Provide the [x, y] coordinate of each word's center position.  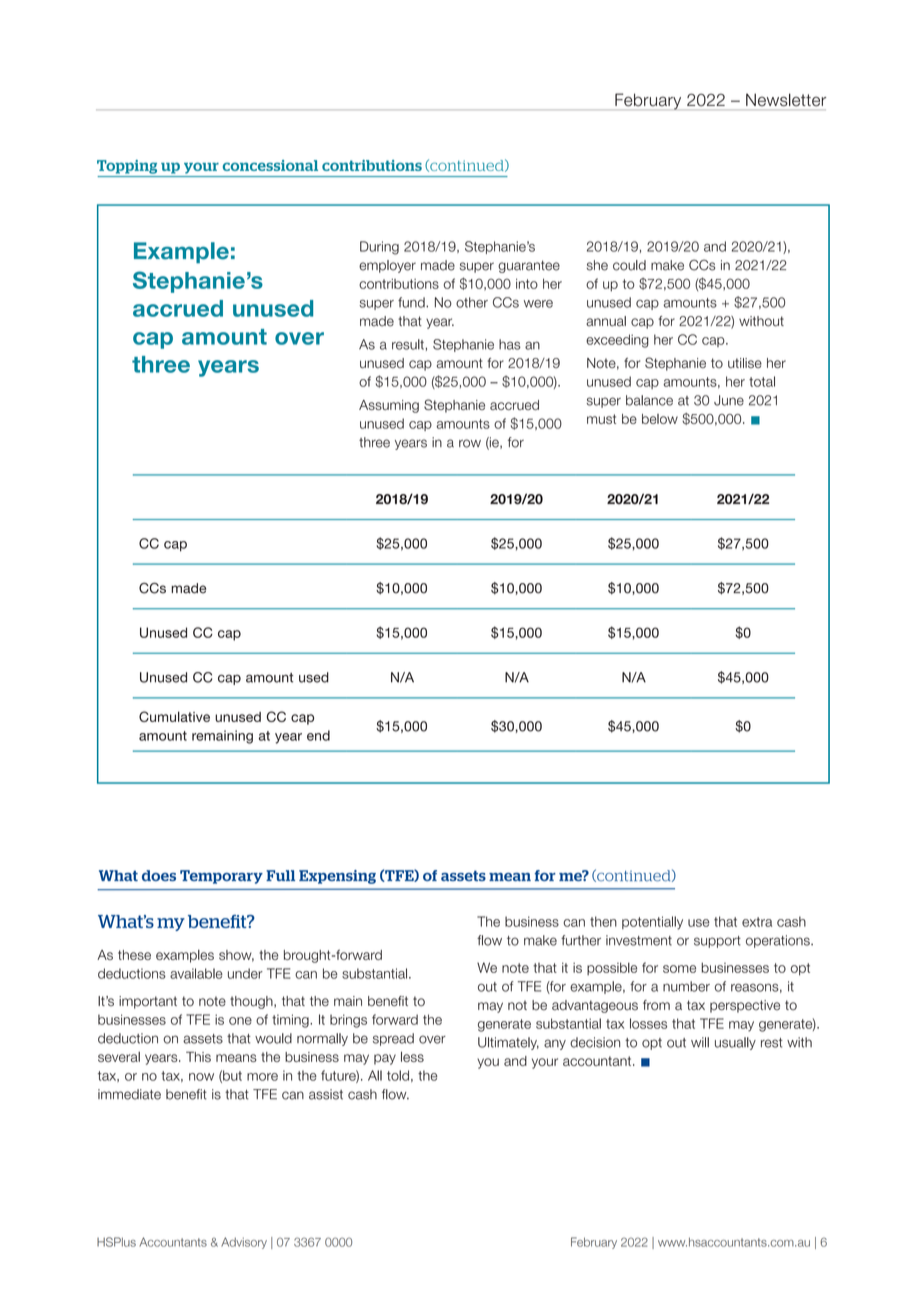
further [581, 940]
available [196, 973]
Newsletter [786, 100]
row [470, 443]
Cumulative [174, 716]
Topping [127, 167]
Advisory [244, 1243]
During [379, 248]
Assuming [389, 406]
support [717, 942]
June [729, 400]
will [700, 1042]
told [398, 1075]
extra [757, 922]
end [318, 735]
